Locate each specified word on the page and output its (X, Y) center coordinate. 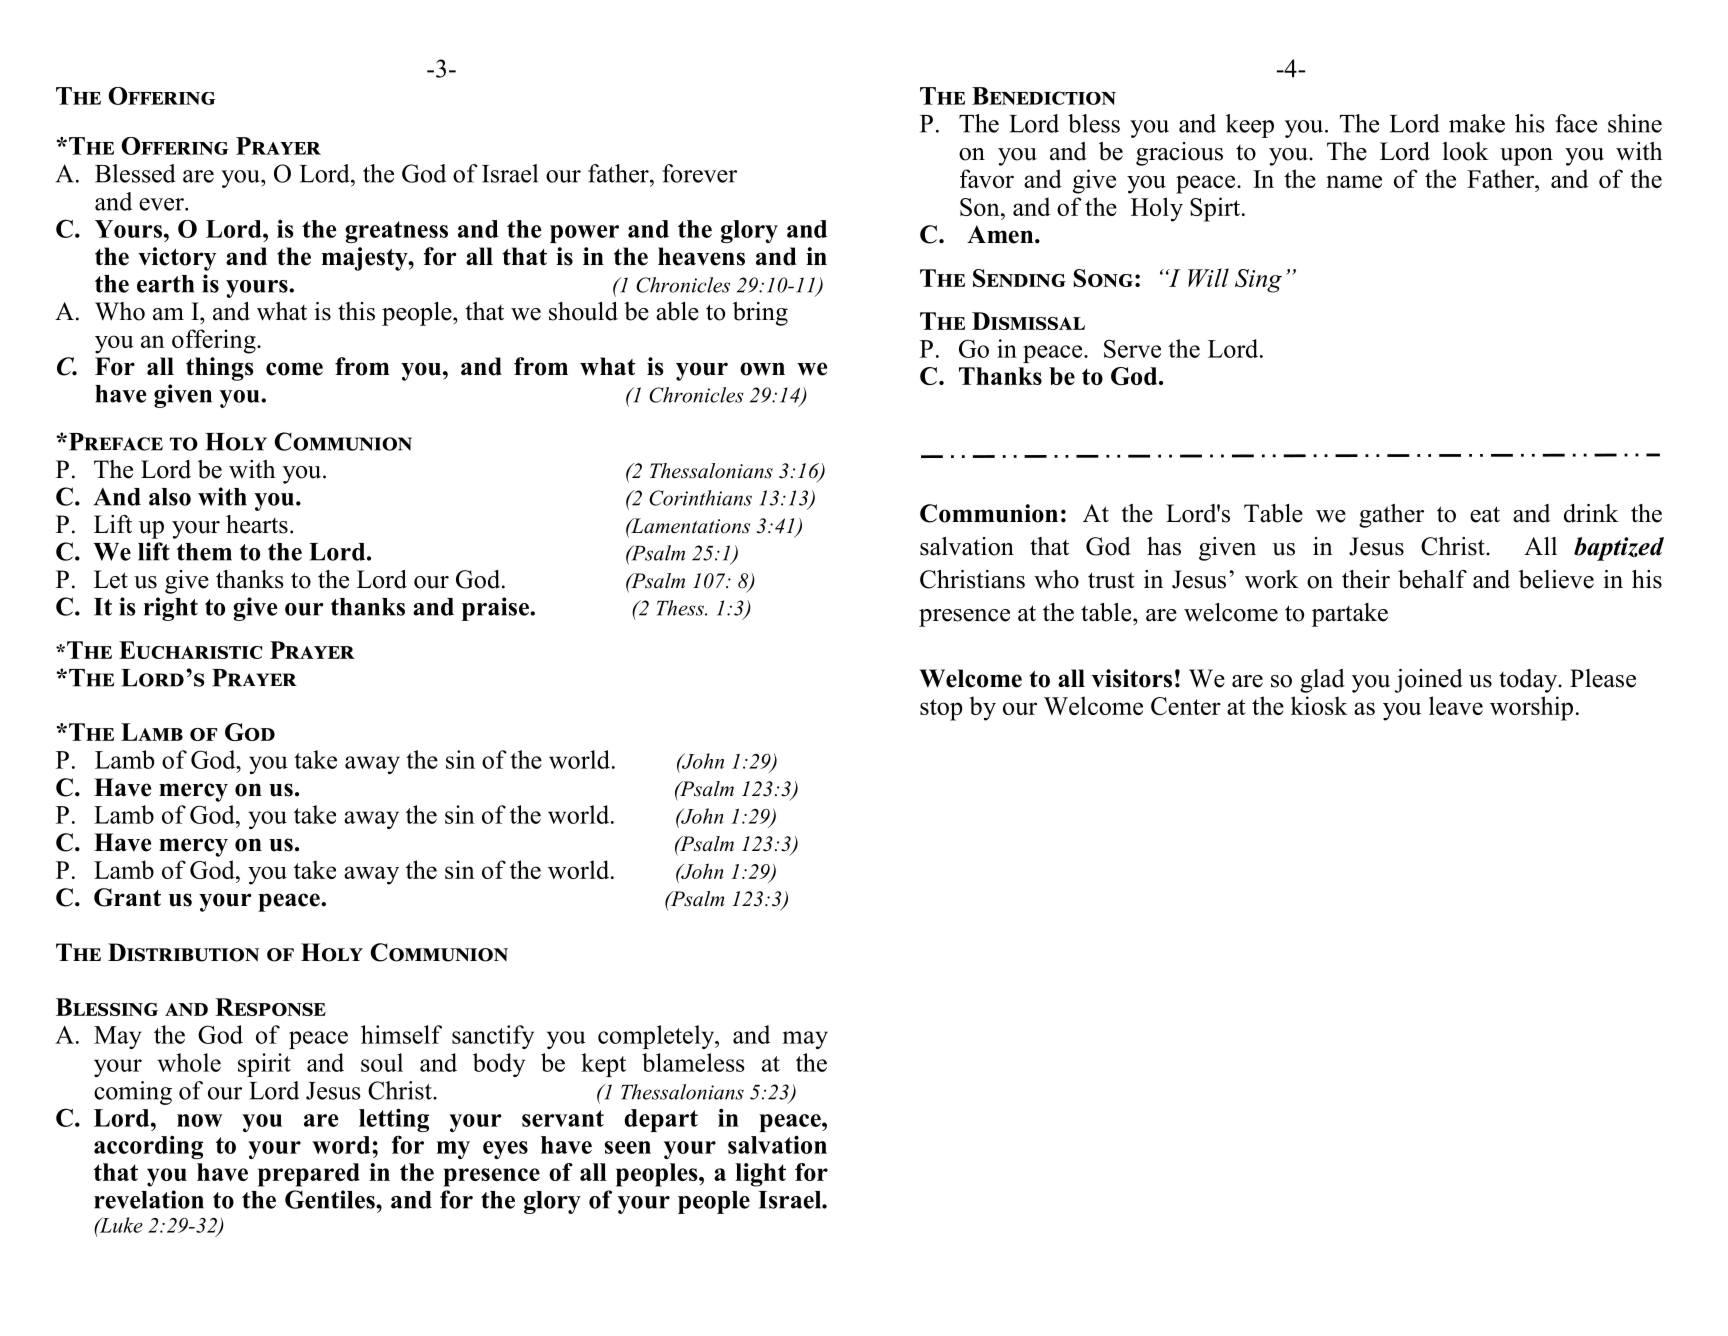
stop (941, 710)
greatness (396, 232)
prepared (309, 1175)
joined (1429, 681)
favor (987, 178)
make (1477, 123)
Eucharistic (190, 650)
